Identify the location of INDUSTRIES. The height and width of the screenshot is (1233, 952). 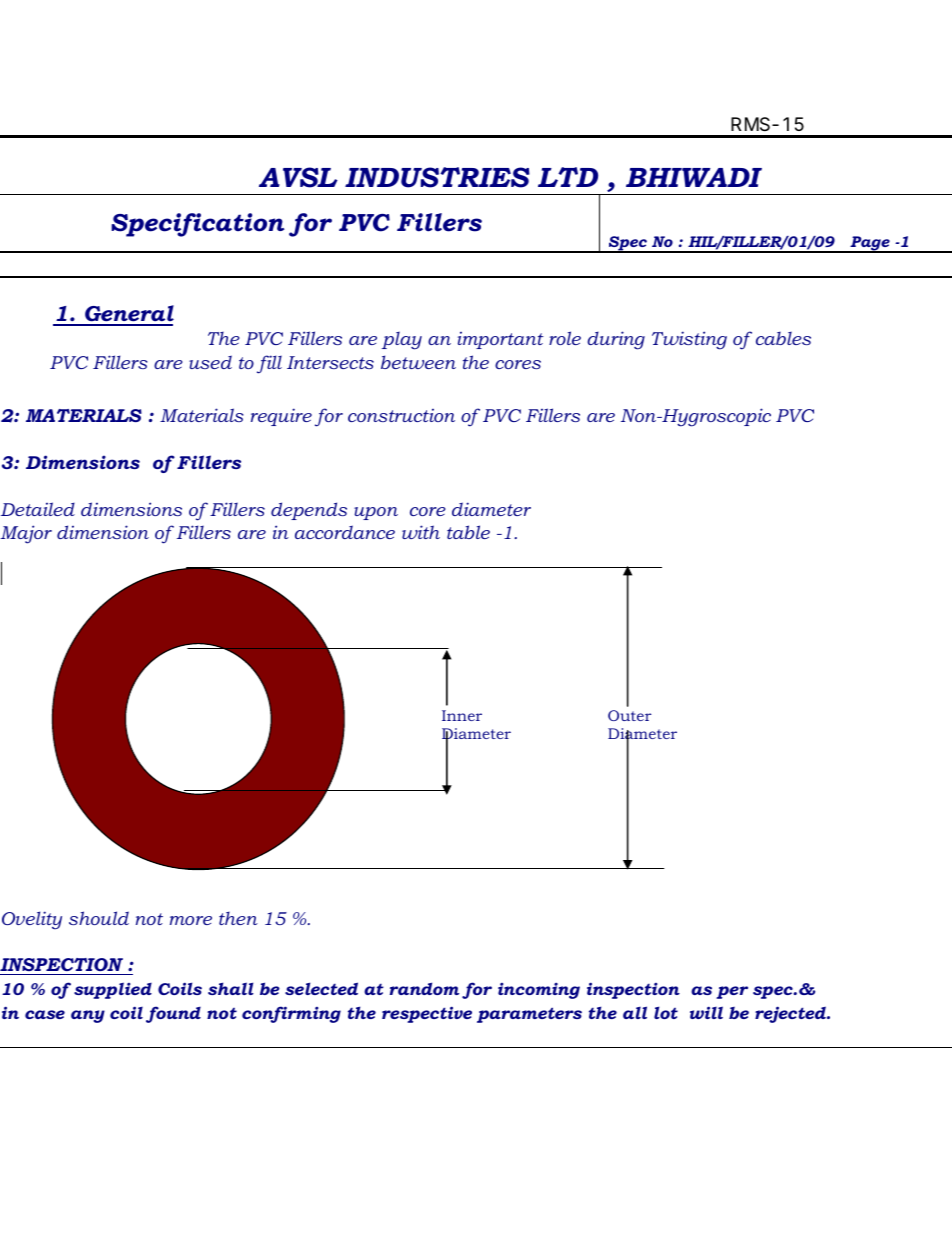
(437, 177).
